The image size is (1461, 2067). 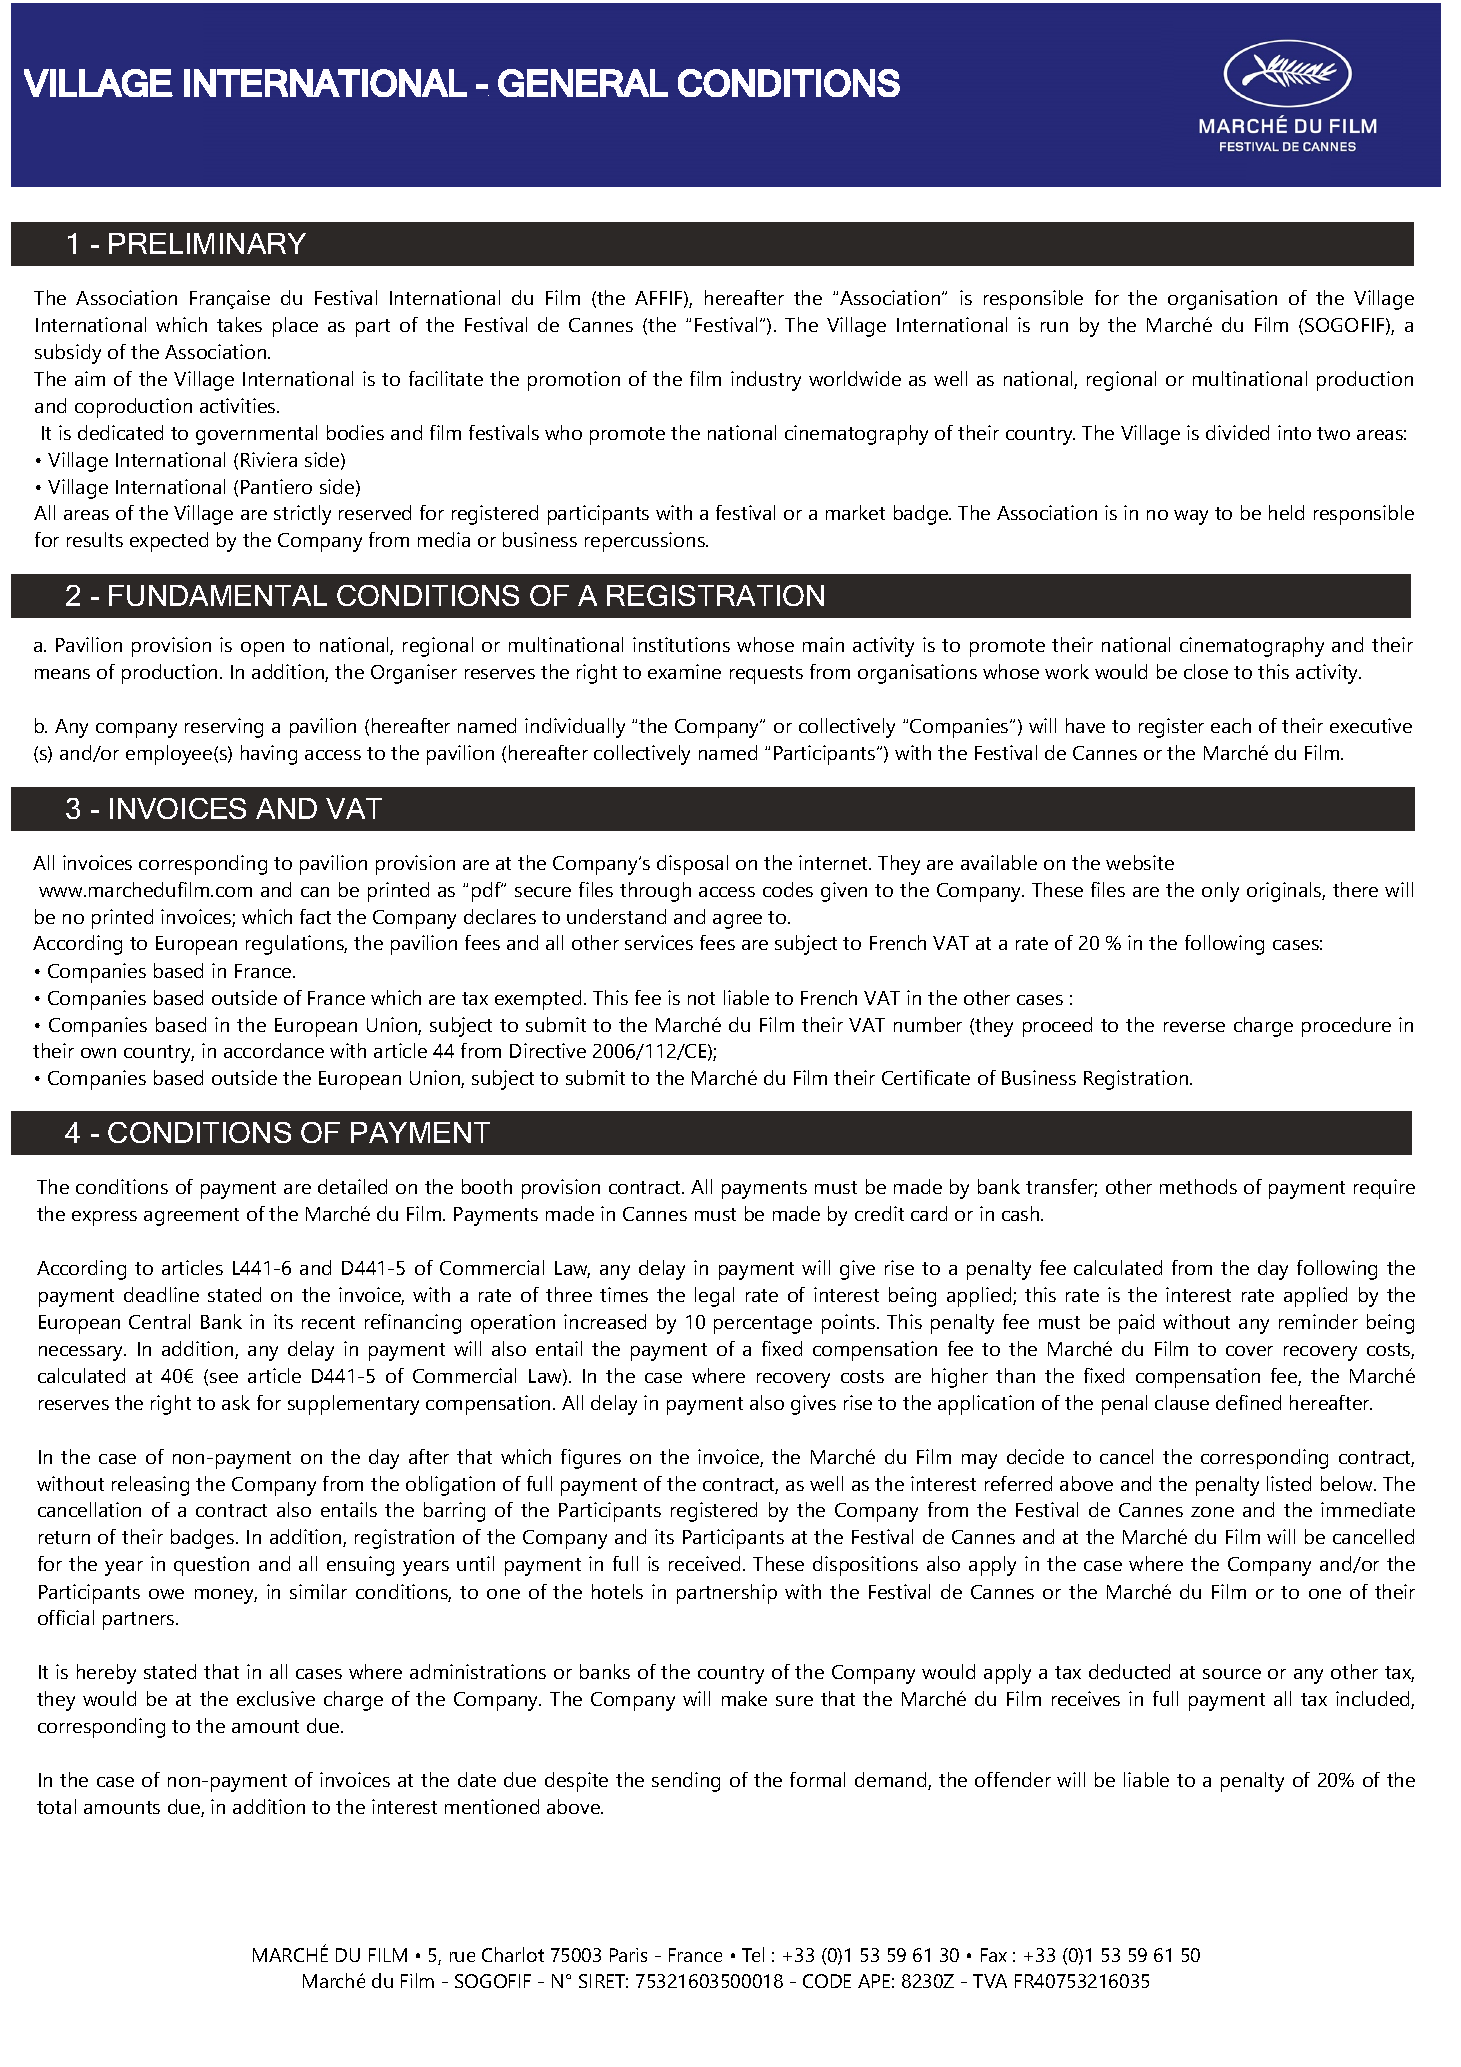 I want to click on industry, so click(x=766, y=381).
